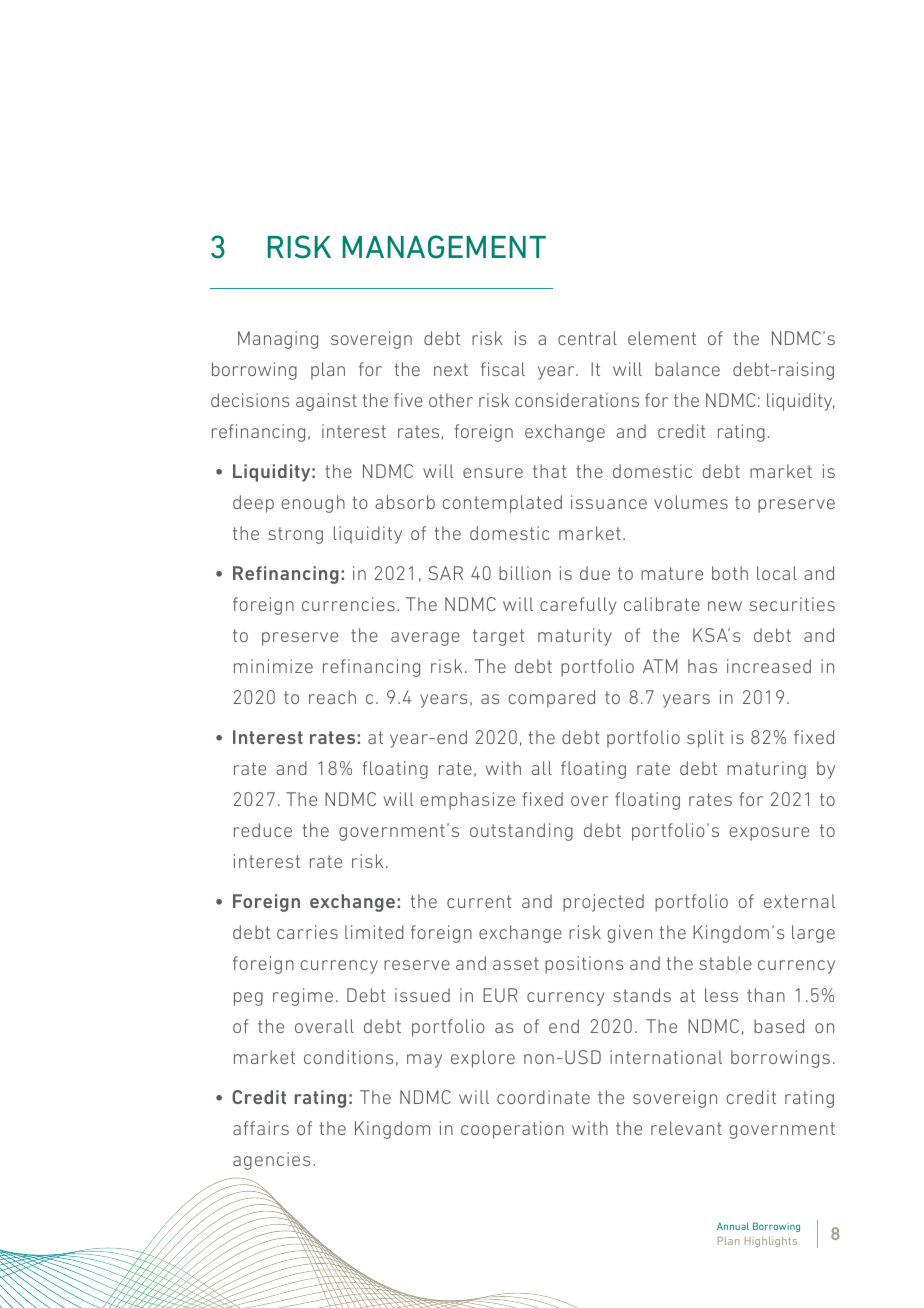 This screenshot has height=1308, width=924. I want to click on reach, so click(332, 697).
